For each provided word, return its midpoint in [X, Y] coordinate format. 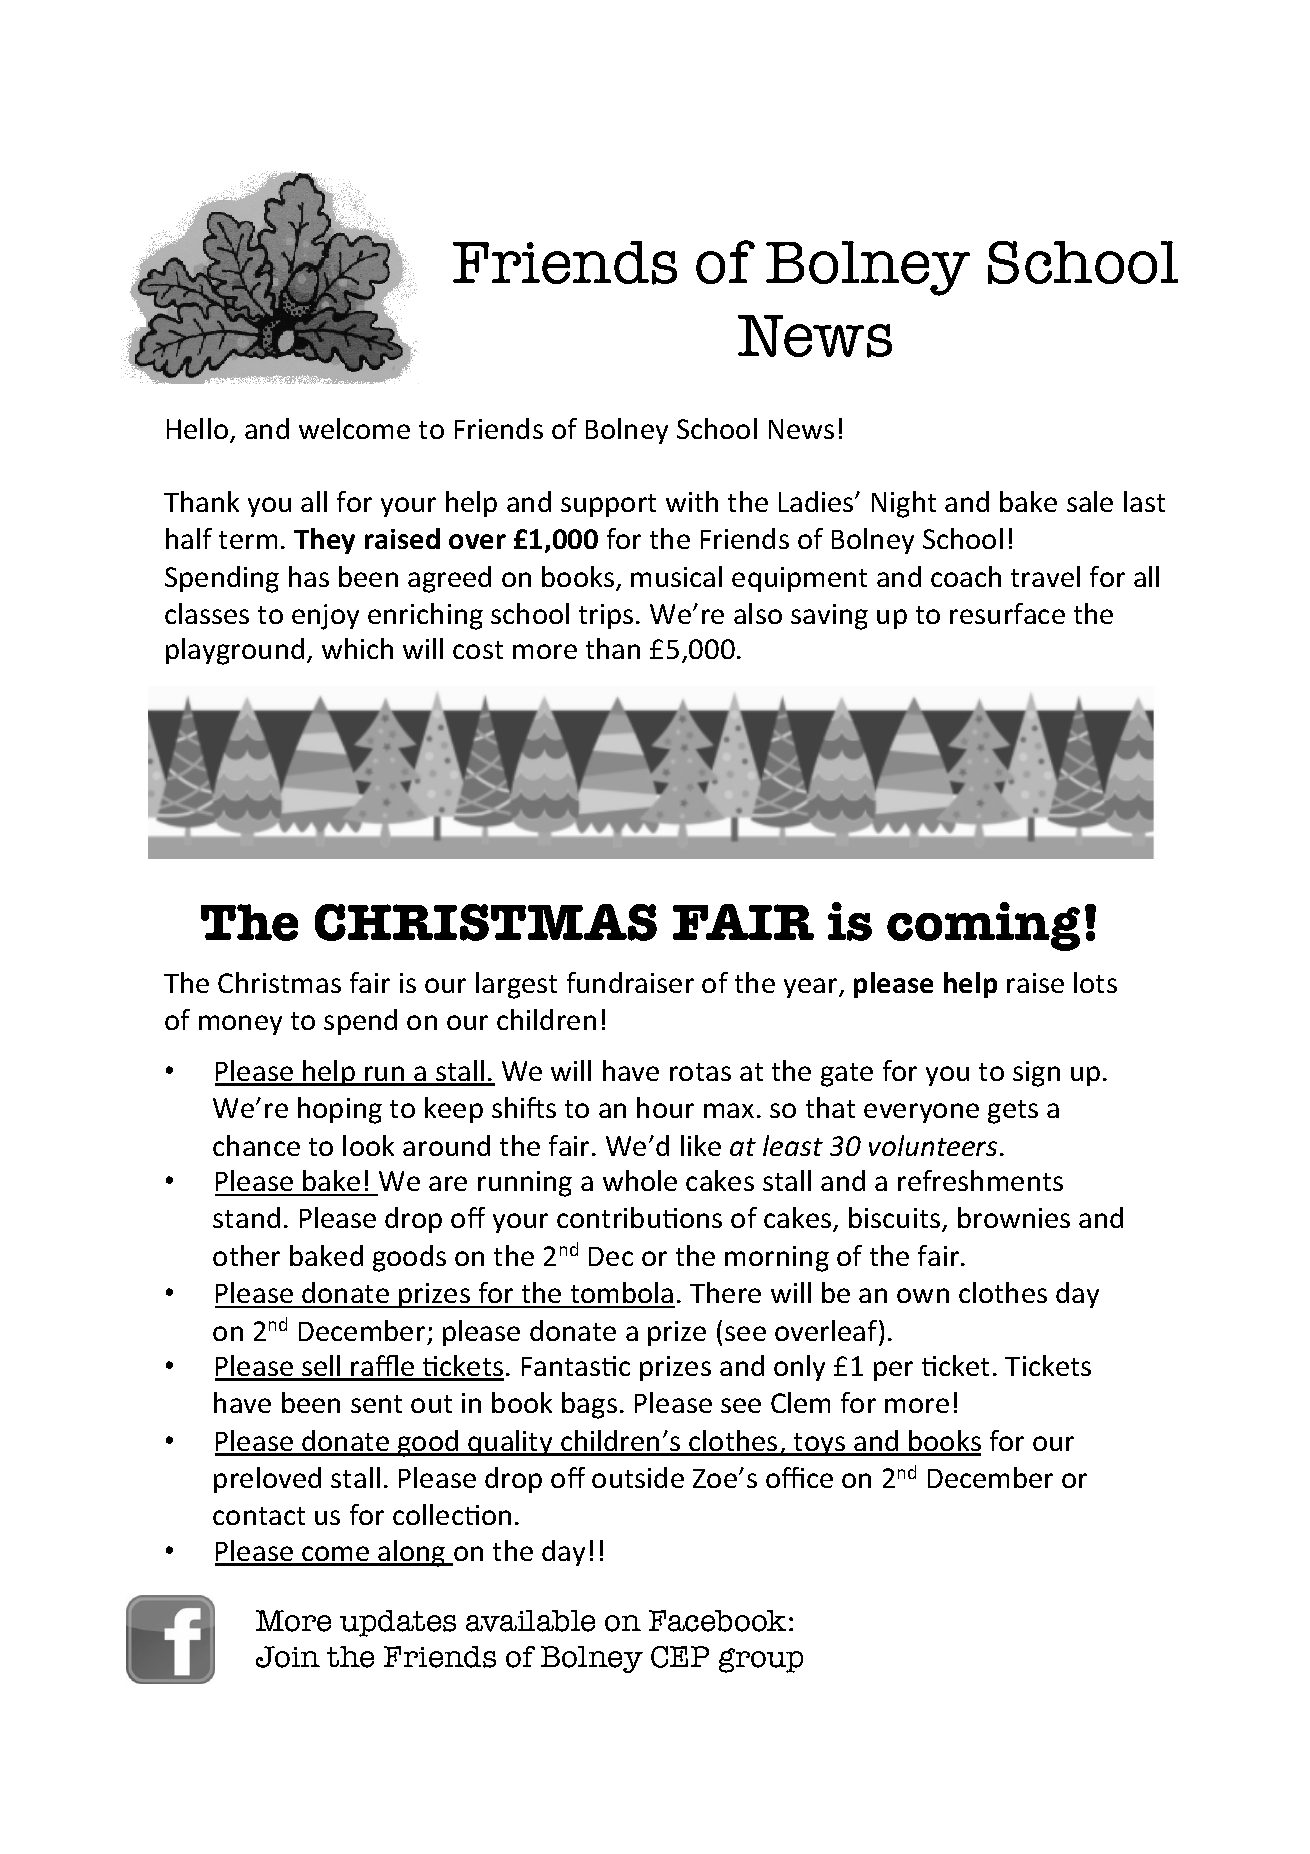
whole [640, 1180]
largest [516, 985]
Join [288, 1657]
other [246, 1255]
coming [983, 926]
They [324, 541]
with [692, 501]
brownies [1014, 1217]
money [240, 1025]
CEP [680, 1657]
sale [1090, 501]
